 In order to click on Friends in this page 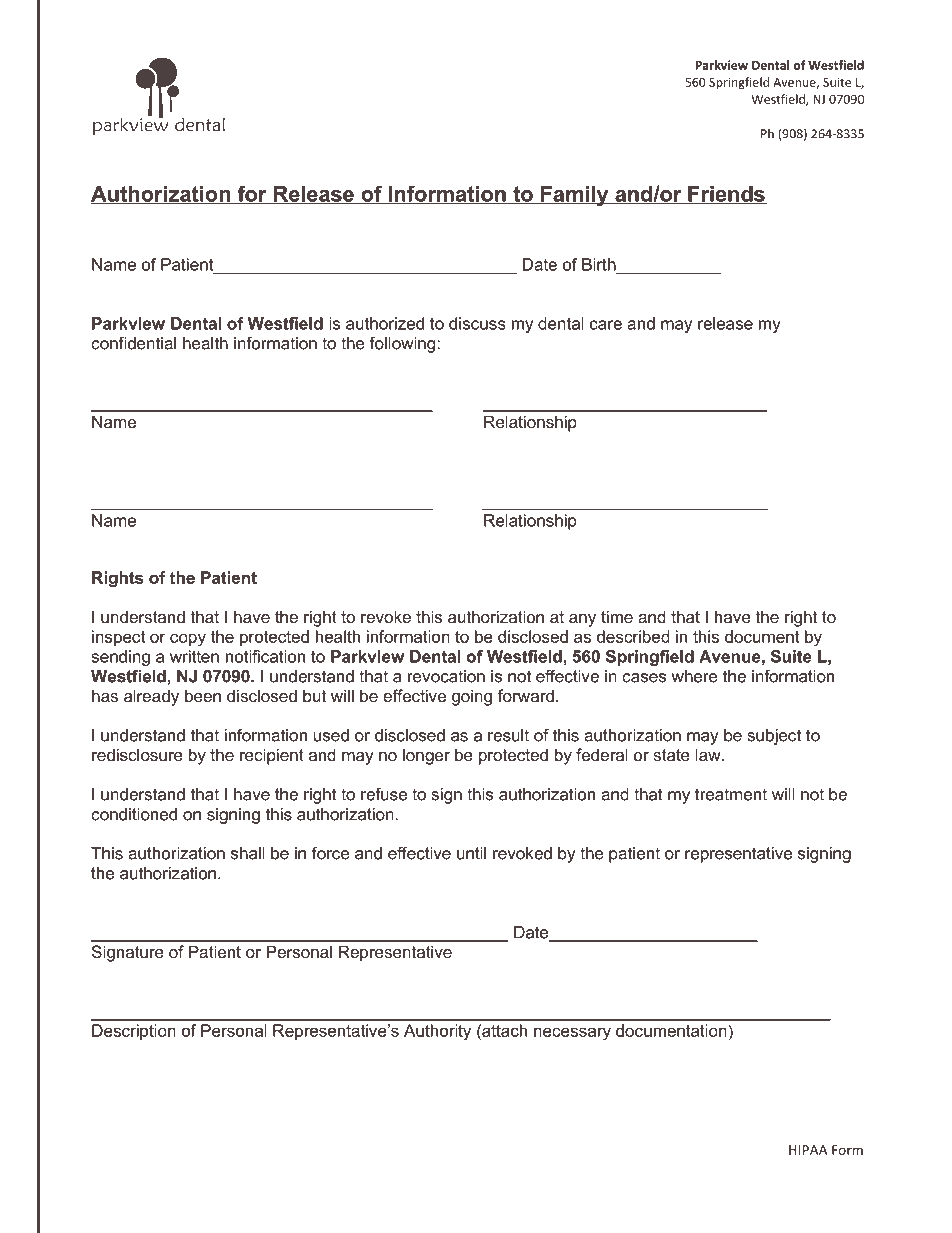, I will do `click(726, 195)`.
